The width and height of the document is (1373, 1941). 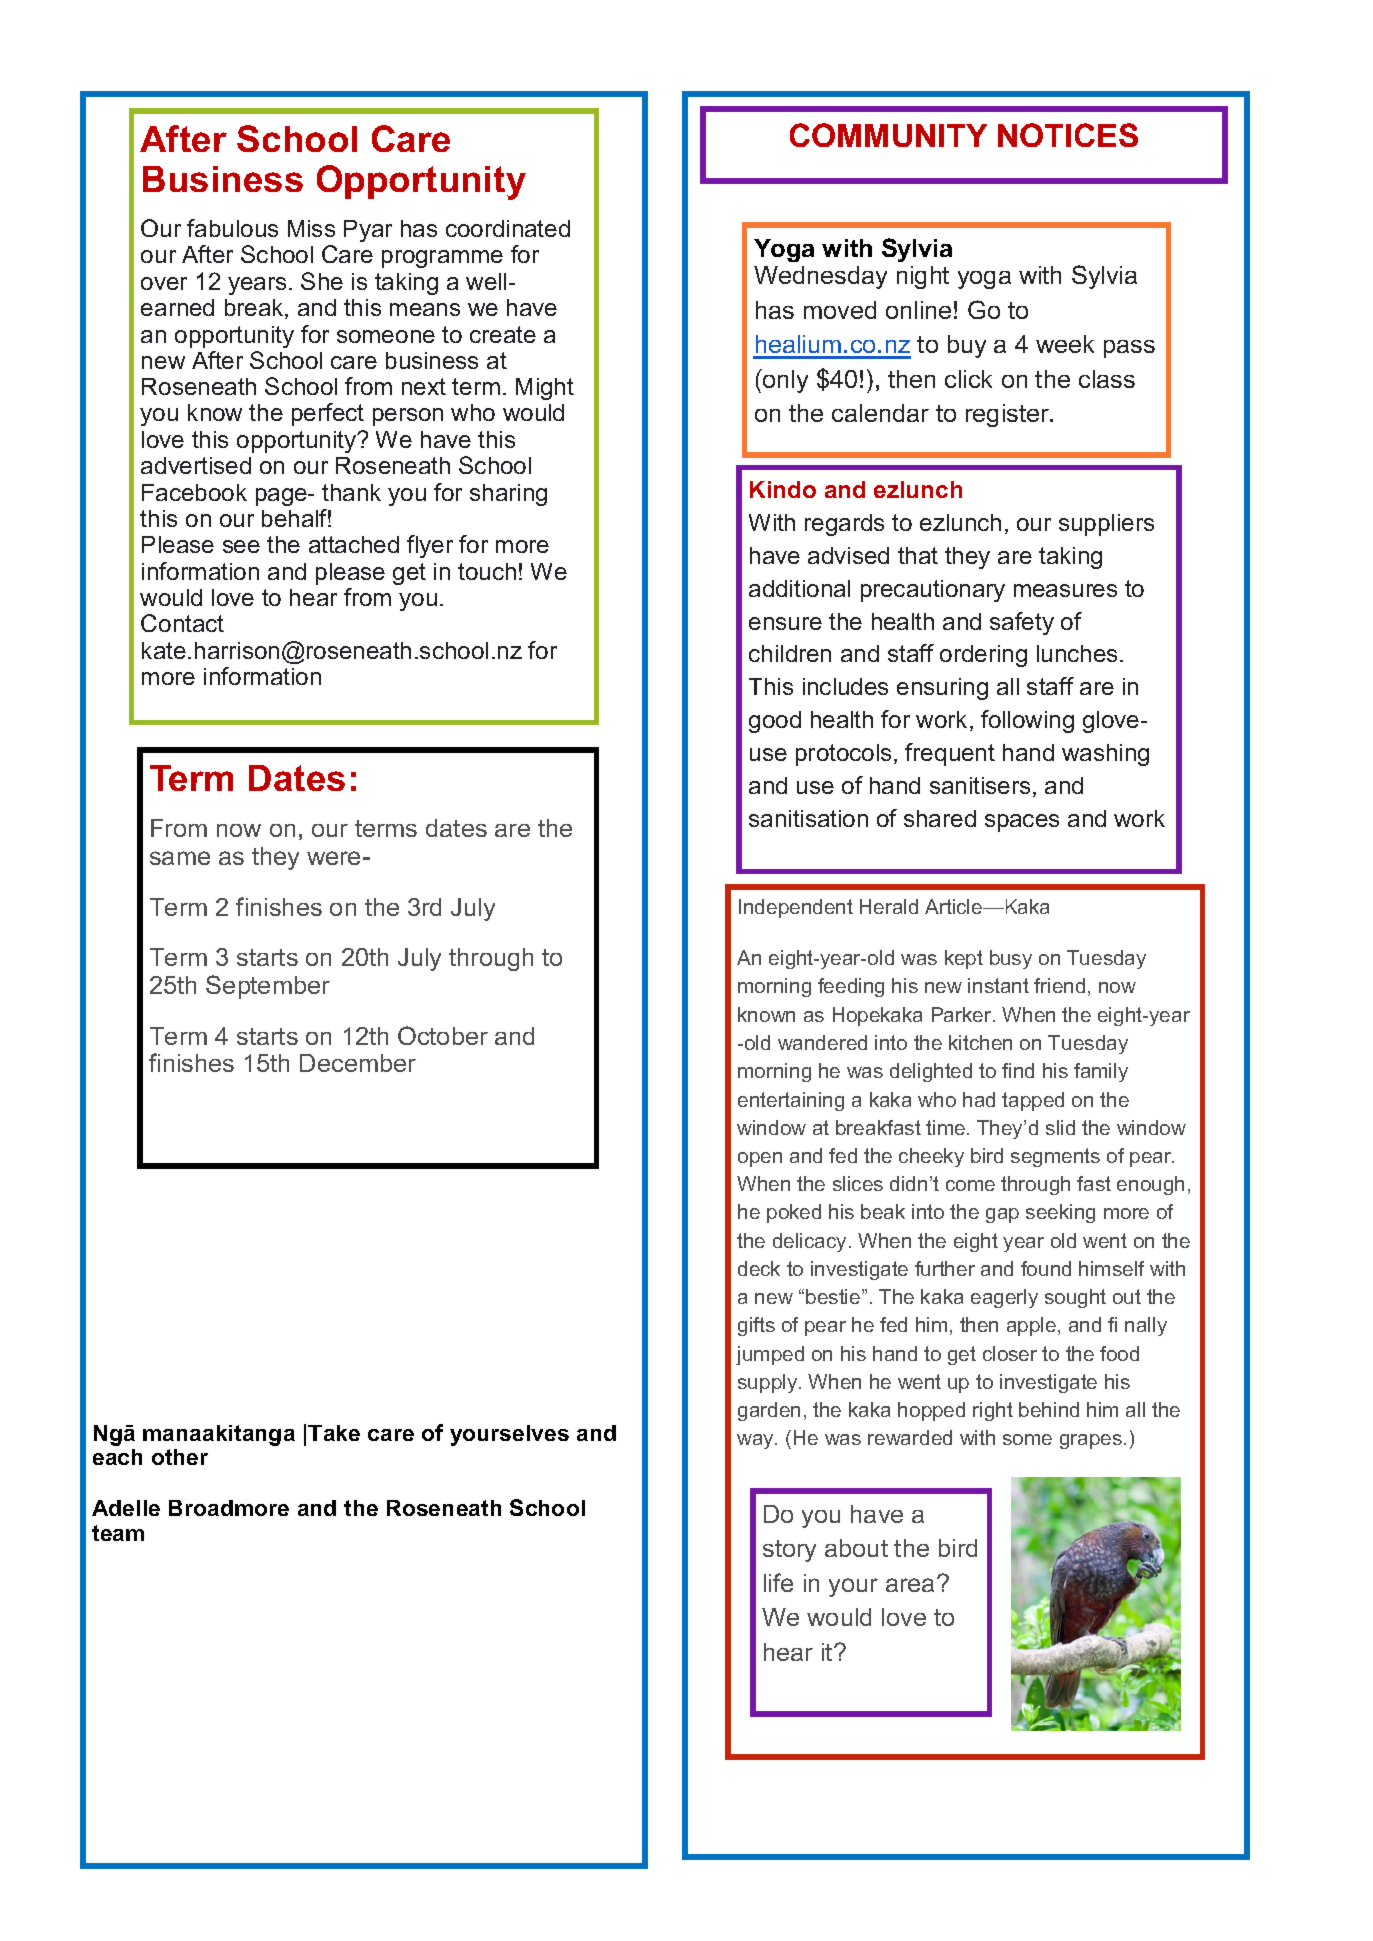 What do you see at coordinates (232, 228) in the document?
I see `fabulous` at bounding box center [232, 228].
